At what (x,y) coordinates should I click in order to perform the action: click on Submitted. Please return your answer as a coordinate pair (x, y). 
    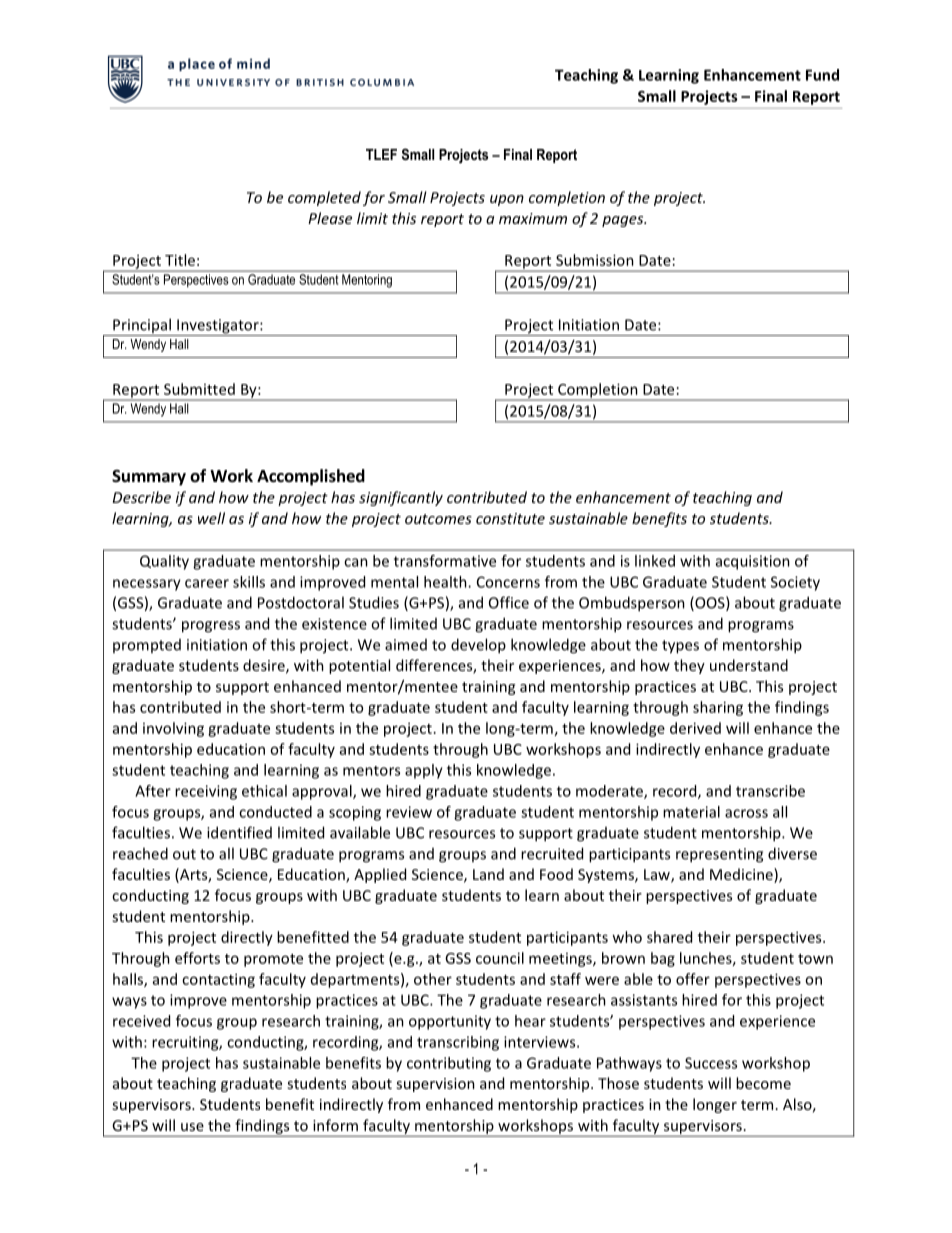
    Looking at the image, I should click on (199, 389).
